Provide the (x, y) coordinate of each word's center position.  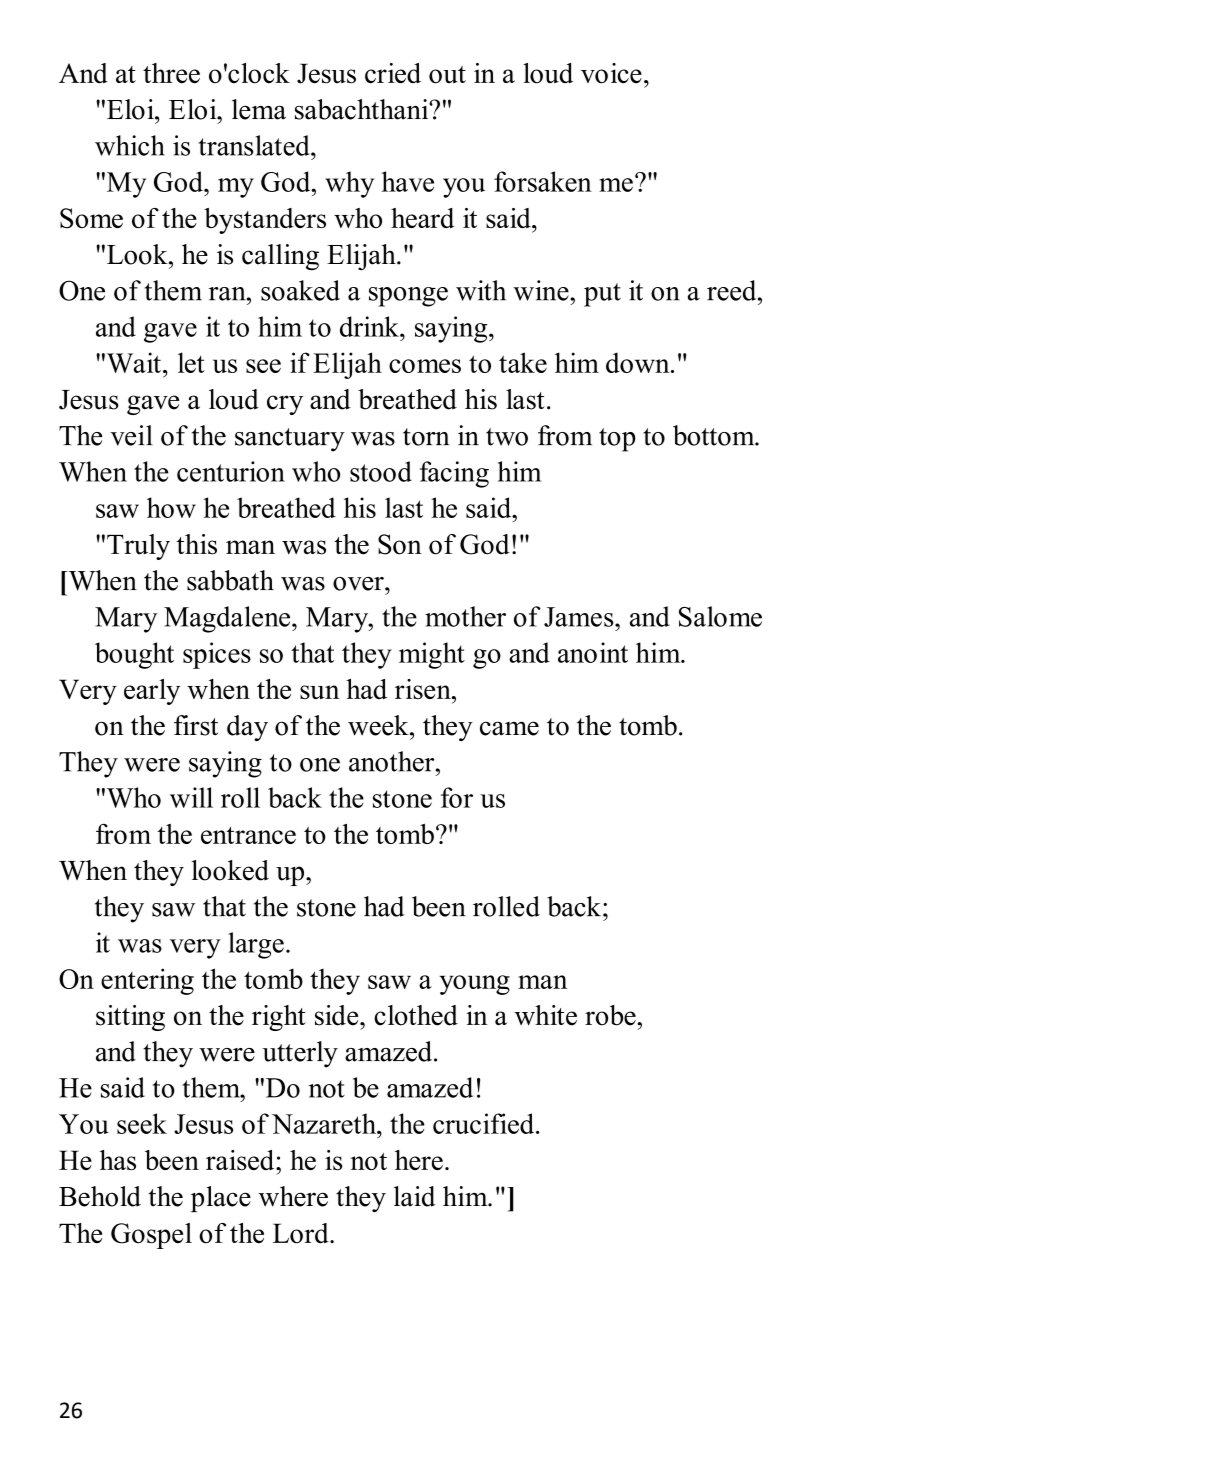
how (171, 507)
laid (414, 1196)
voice (611, 73)
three (171, 73)
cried (393, 73)
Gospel (151, 1236)
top (617, 440)
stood (381, 471)
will (191, 797)
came (509, 728)
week (379, 725)
